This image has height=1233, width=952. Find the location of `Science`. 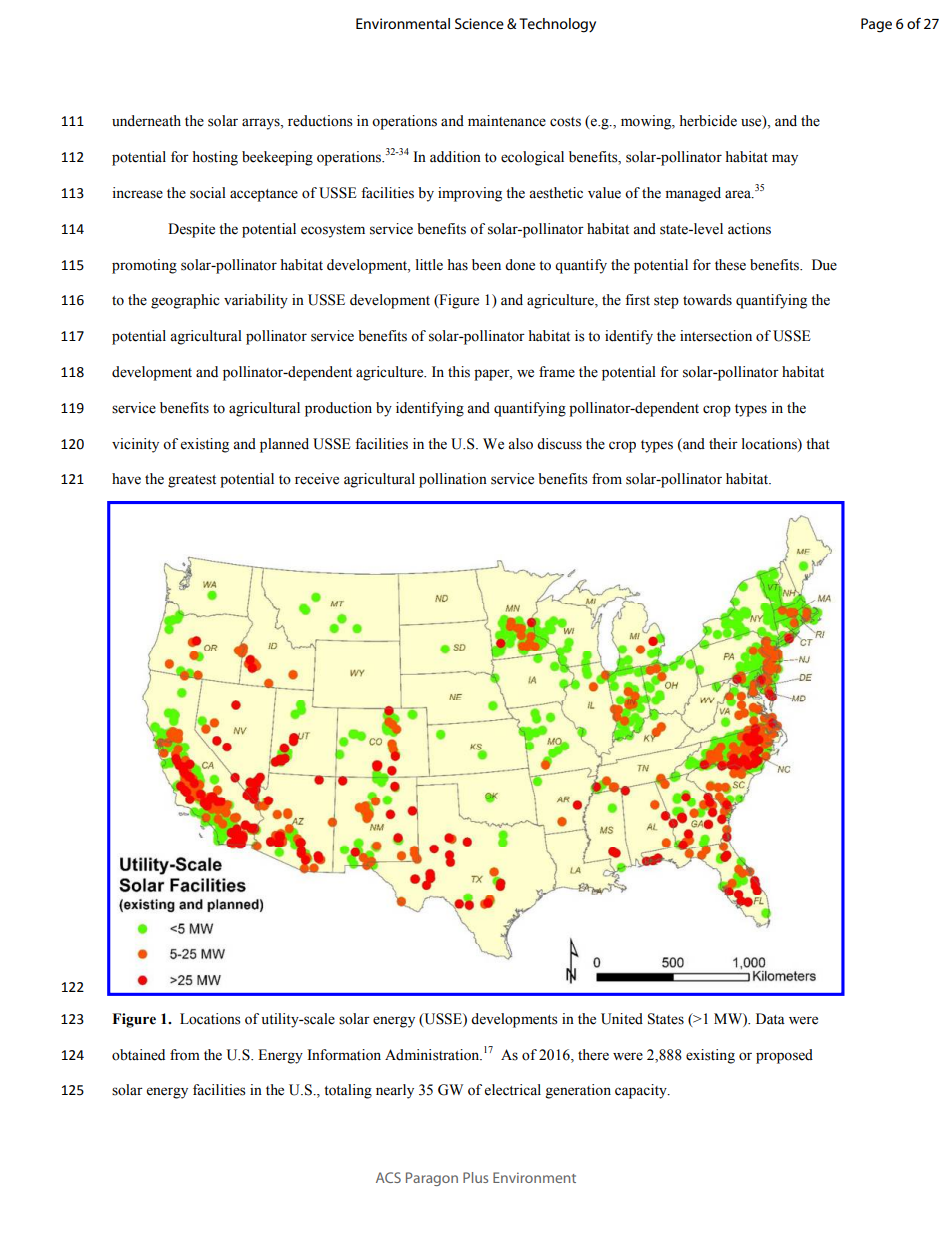

Science is located at coordinates (479, 23).
